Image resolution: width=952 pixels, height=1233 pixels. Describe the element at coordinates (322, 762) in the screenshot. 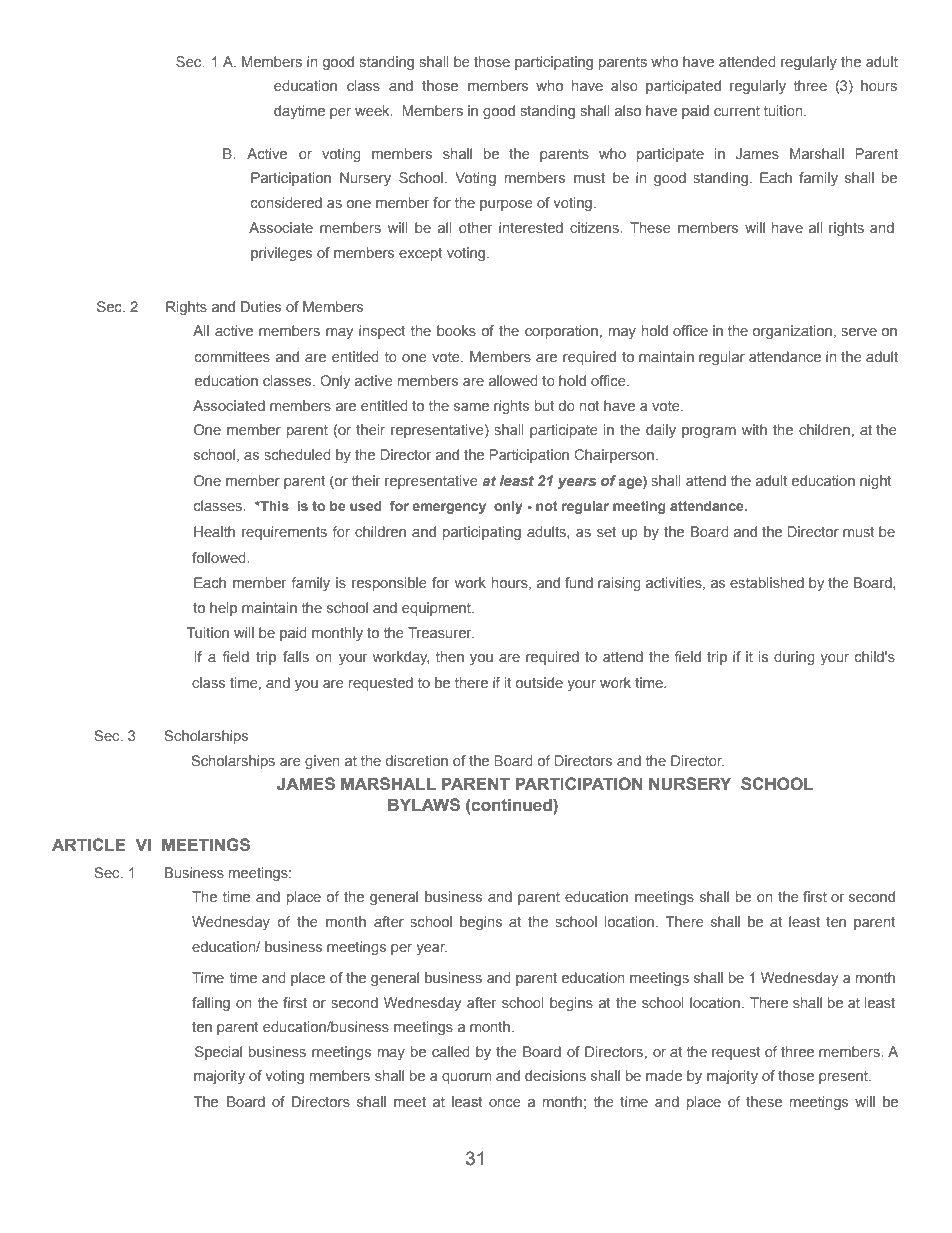

I see `given` at that location.
